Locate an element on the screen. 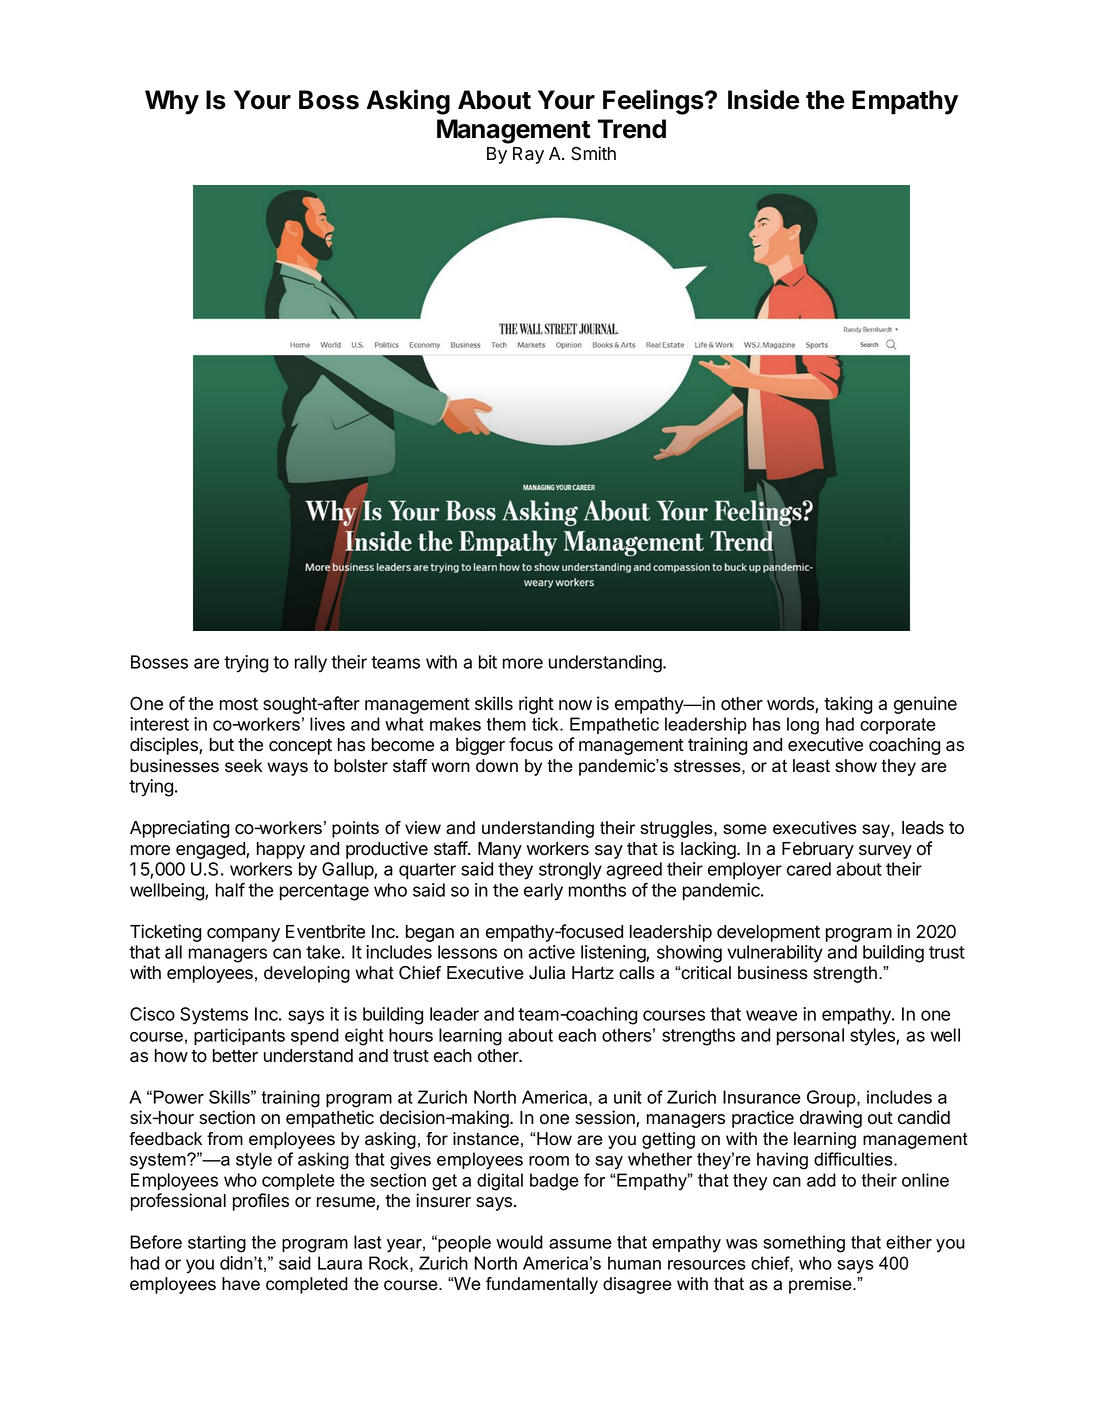 The width and height of the screenshot is (1103, 1427). starting is located at coordinates (217, 1244).
